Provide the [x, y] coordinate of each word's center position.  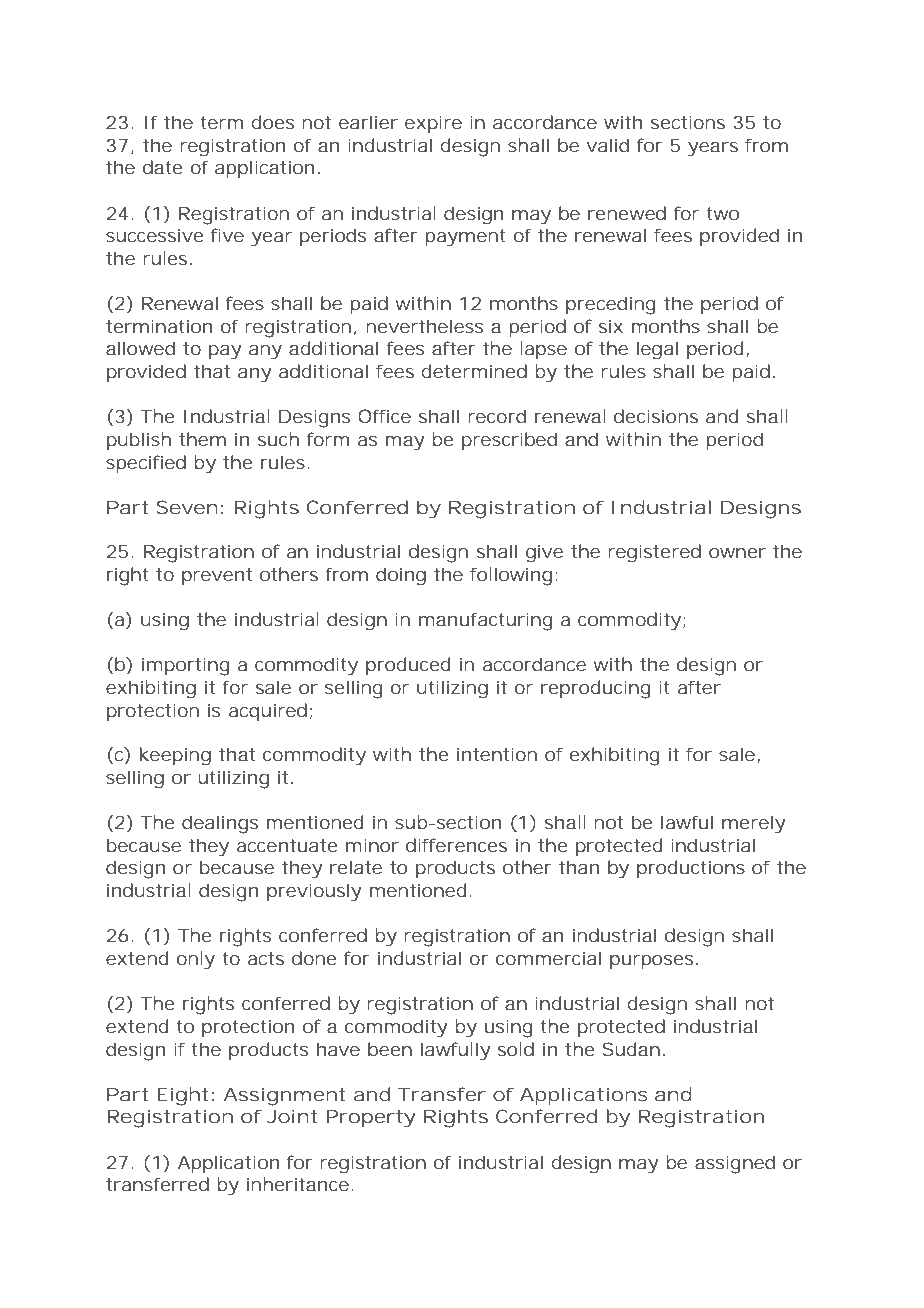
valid [608, 145]
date [163, 167]
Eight [182, 1096]
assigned [735, 1164]
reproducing [596, 689]
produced [408, 666]
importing [186, 666]
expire [433, 124]
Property [371, 1118]
